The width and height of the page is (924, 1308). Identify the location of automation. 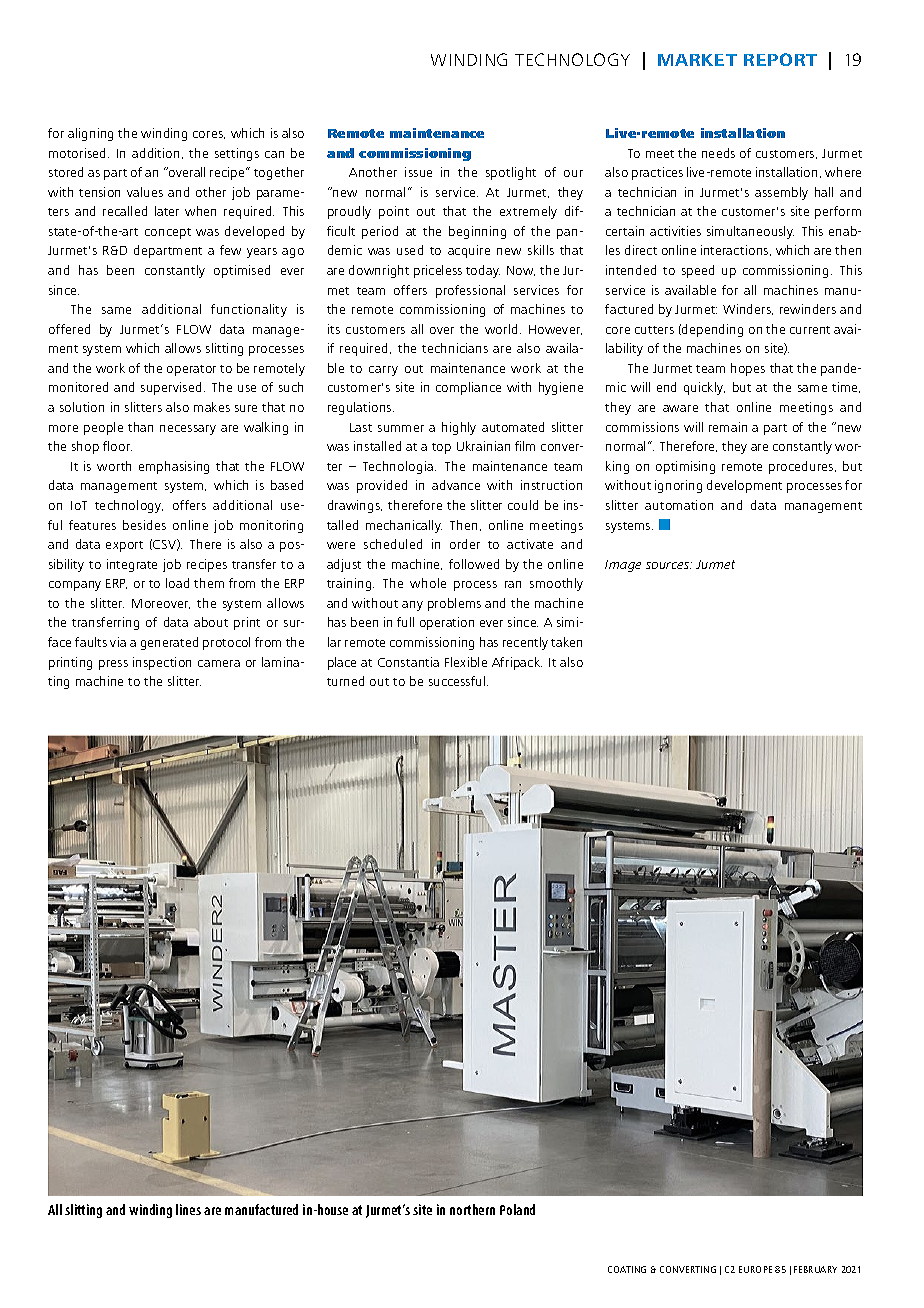
(679, 505).
